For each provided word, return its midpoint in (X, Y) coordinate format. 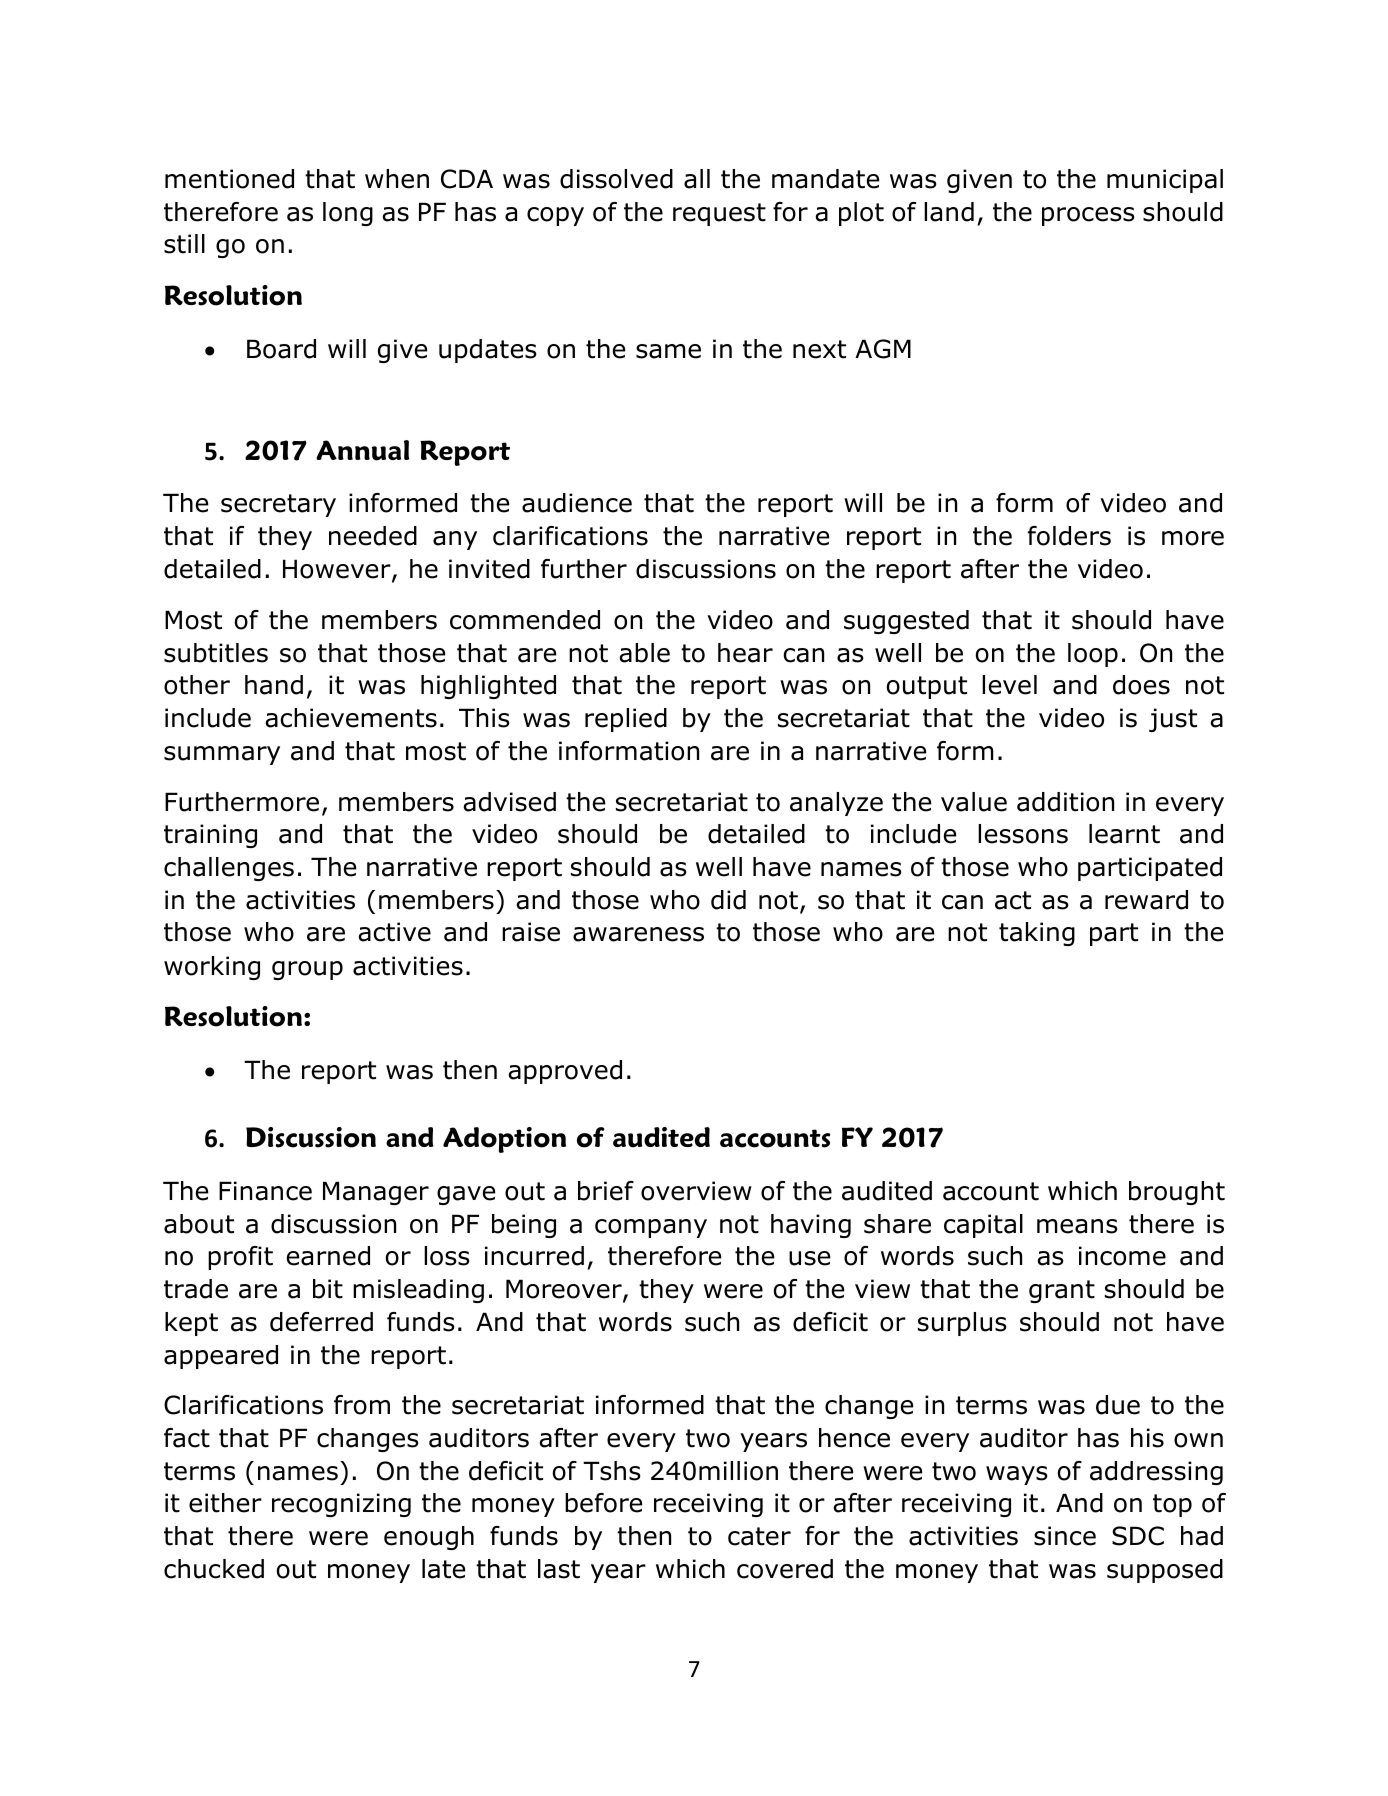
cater (759, 1536)
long (348, 214)
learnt (1124, 834)
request (719, 214)
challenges (229, 869)
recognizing (341, 1505)
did (728, 900)
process (1088, 216)
